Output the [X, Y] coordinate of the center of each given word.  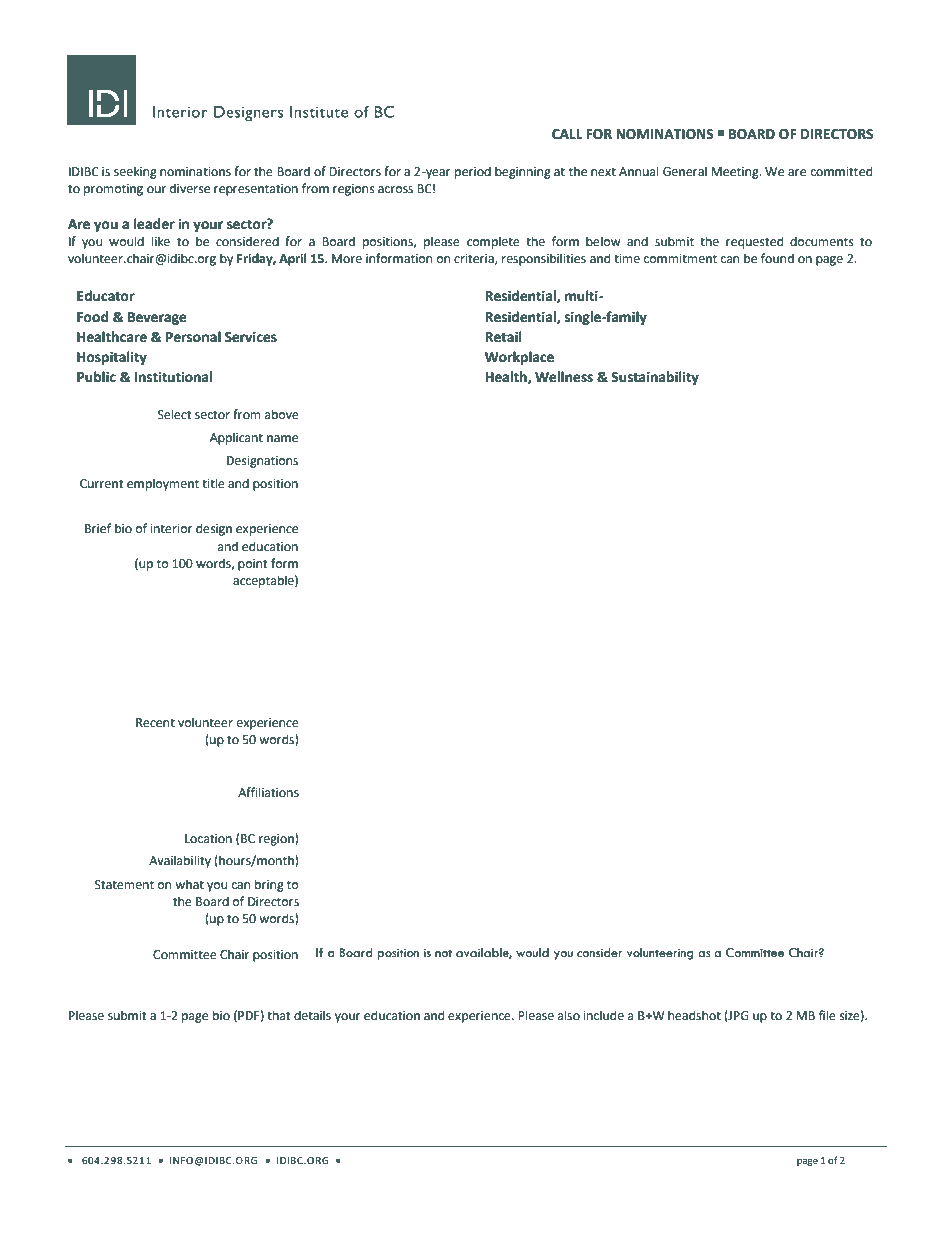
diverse [190, 188]
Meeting [736, 173]
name [282, 439]
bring [269, 885]
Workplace [520, 359]
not [443, 953]
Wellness [564, 376]
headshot [694, 1015]
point [253, 565]
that [279, 1015]
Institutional [173, 376]
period [473, 172]
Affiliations [268, 792]
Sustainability [655, 379]
